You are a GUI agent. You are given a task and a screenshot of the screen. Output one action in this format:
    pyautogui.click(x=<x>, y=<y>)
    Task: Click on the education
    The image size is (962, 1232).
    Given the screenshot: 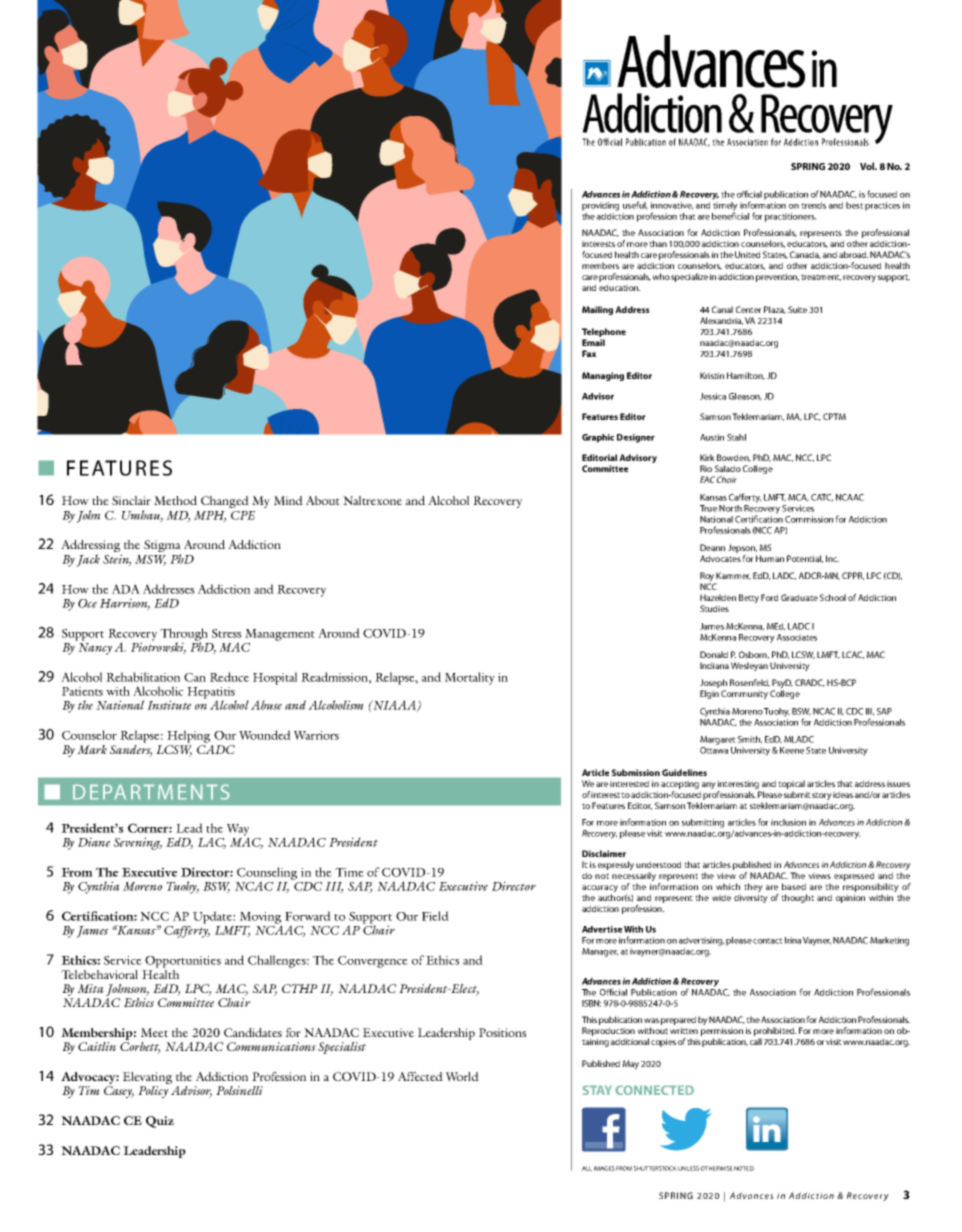 What is the action you would take?
    pyautogui.click(x=619, y=287)
